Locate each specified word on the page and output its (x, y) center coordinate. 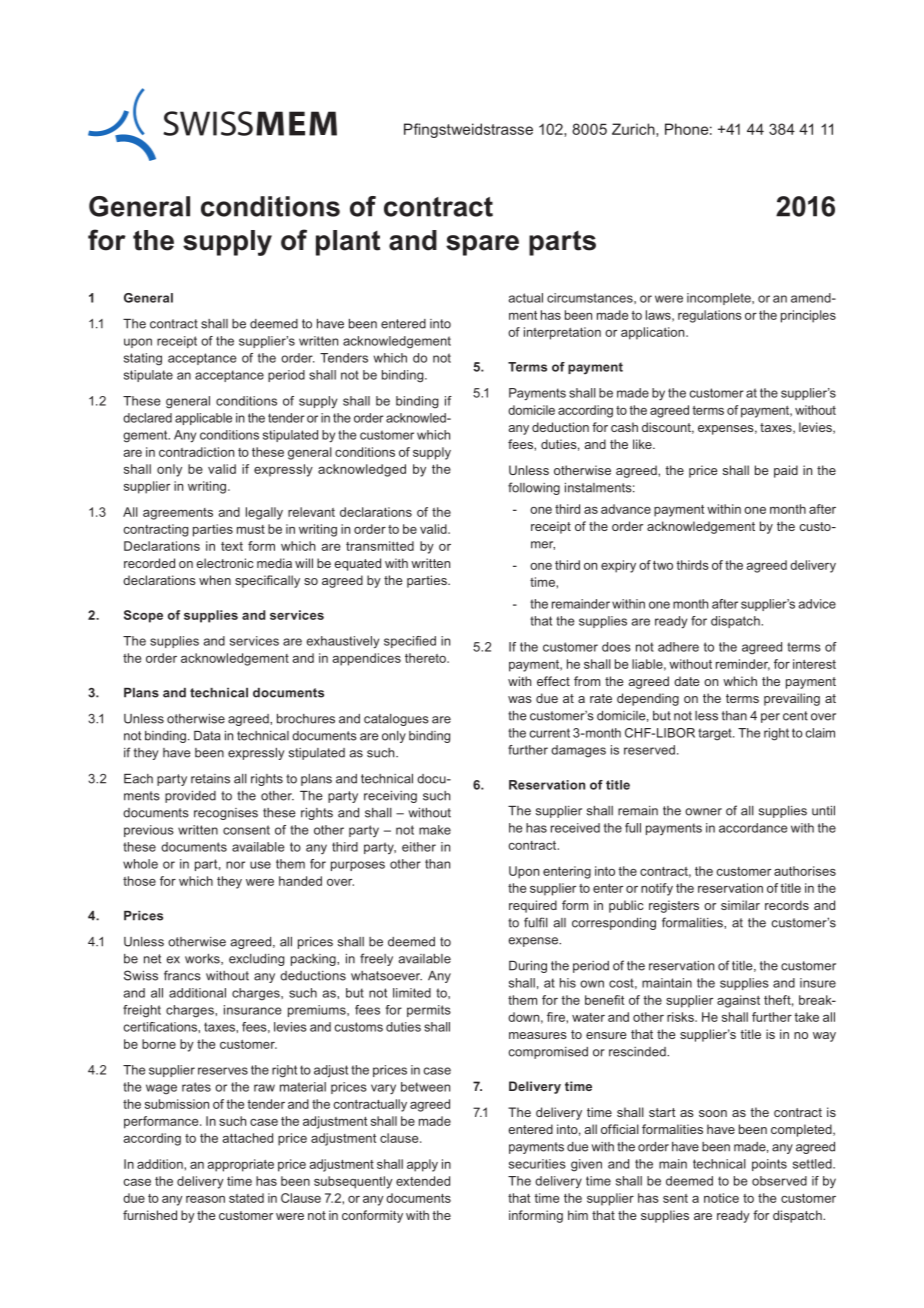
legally (264, 513)
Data (207, 736)
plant (348, 243)
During (528, 967)
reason (205, 1199)
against (738, 1001)
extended (423, 1181)
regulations (710, 316)
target (716, 734)
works (203, 959)
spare (482, 245)
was (520, 699)
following (534, 488)
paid (786, 471)
